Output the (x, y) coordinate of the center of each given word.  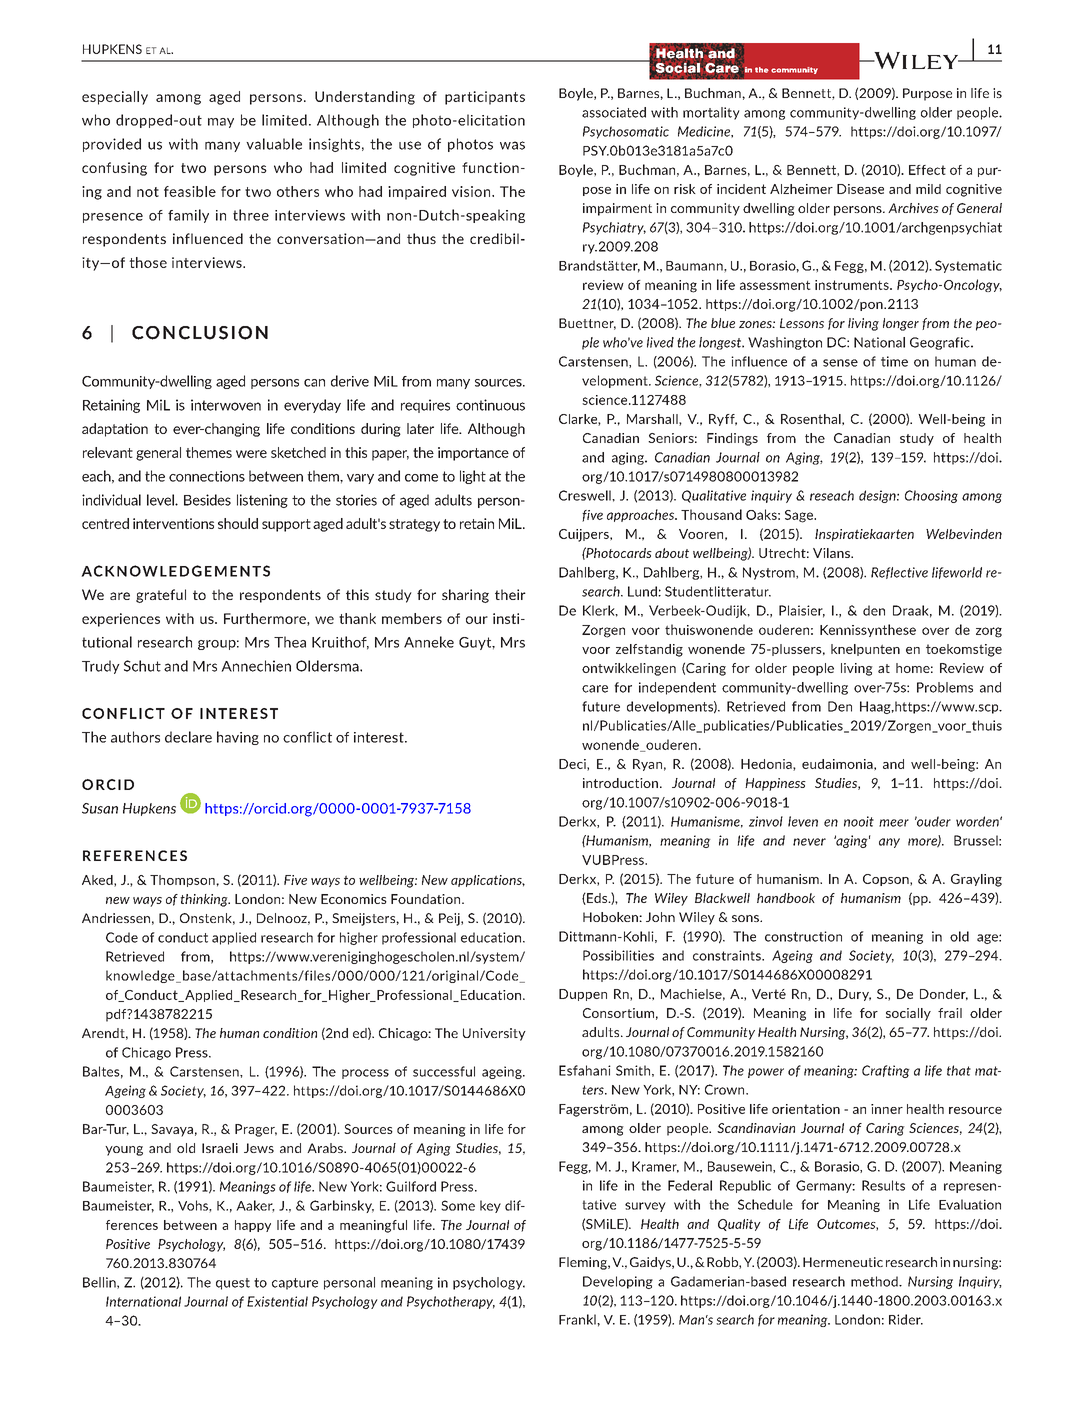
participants (485, 98)
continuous (490, 405)
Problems (945, 687)
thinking (205, 900)
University (494, 1034)
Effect (927, 170)
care (595, 689)
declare (188, 737)
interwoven (226, 405)
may (221, 123)
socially (908, 1014)
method (875, 1281)
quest (233, 1284)
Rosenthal (812, 419)
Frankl (578, 1319)
